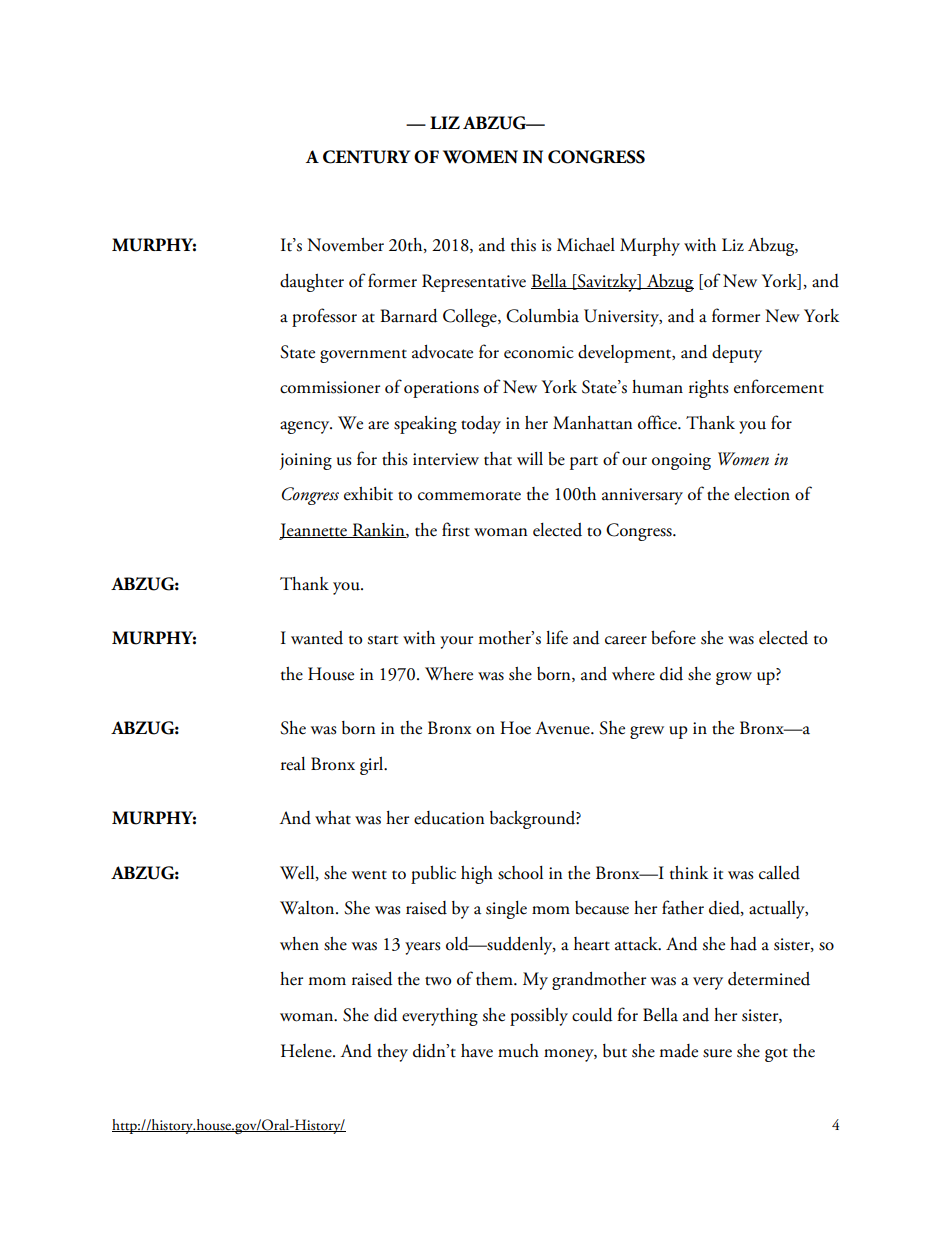 This image has width=952, height=1233. I want to click on CENTURY, so click(366, 157).
